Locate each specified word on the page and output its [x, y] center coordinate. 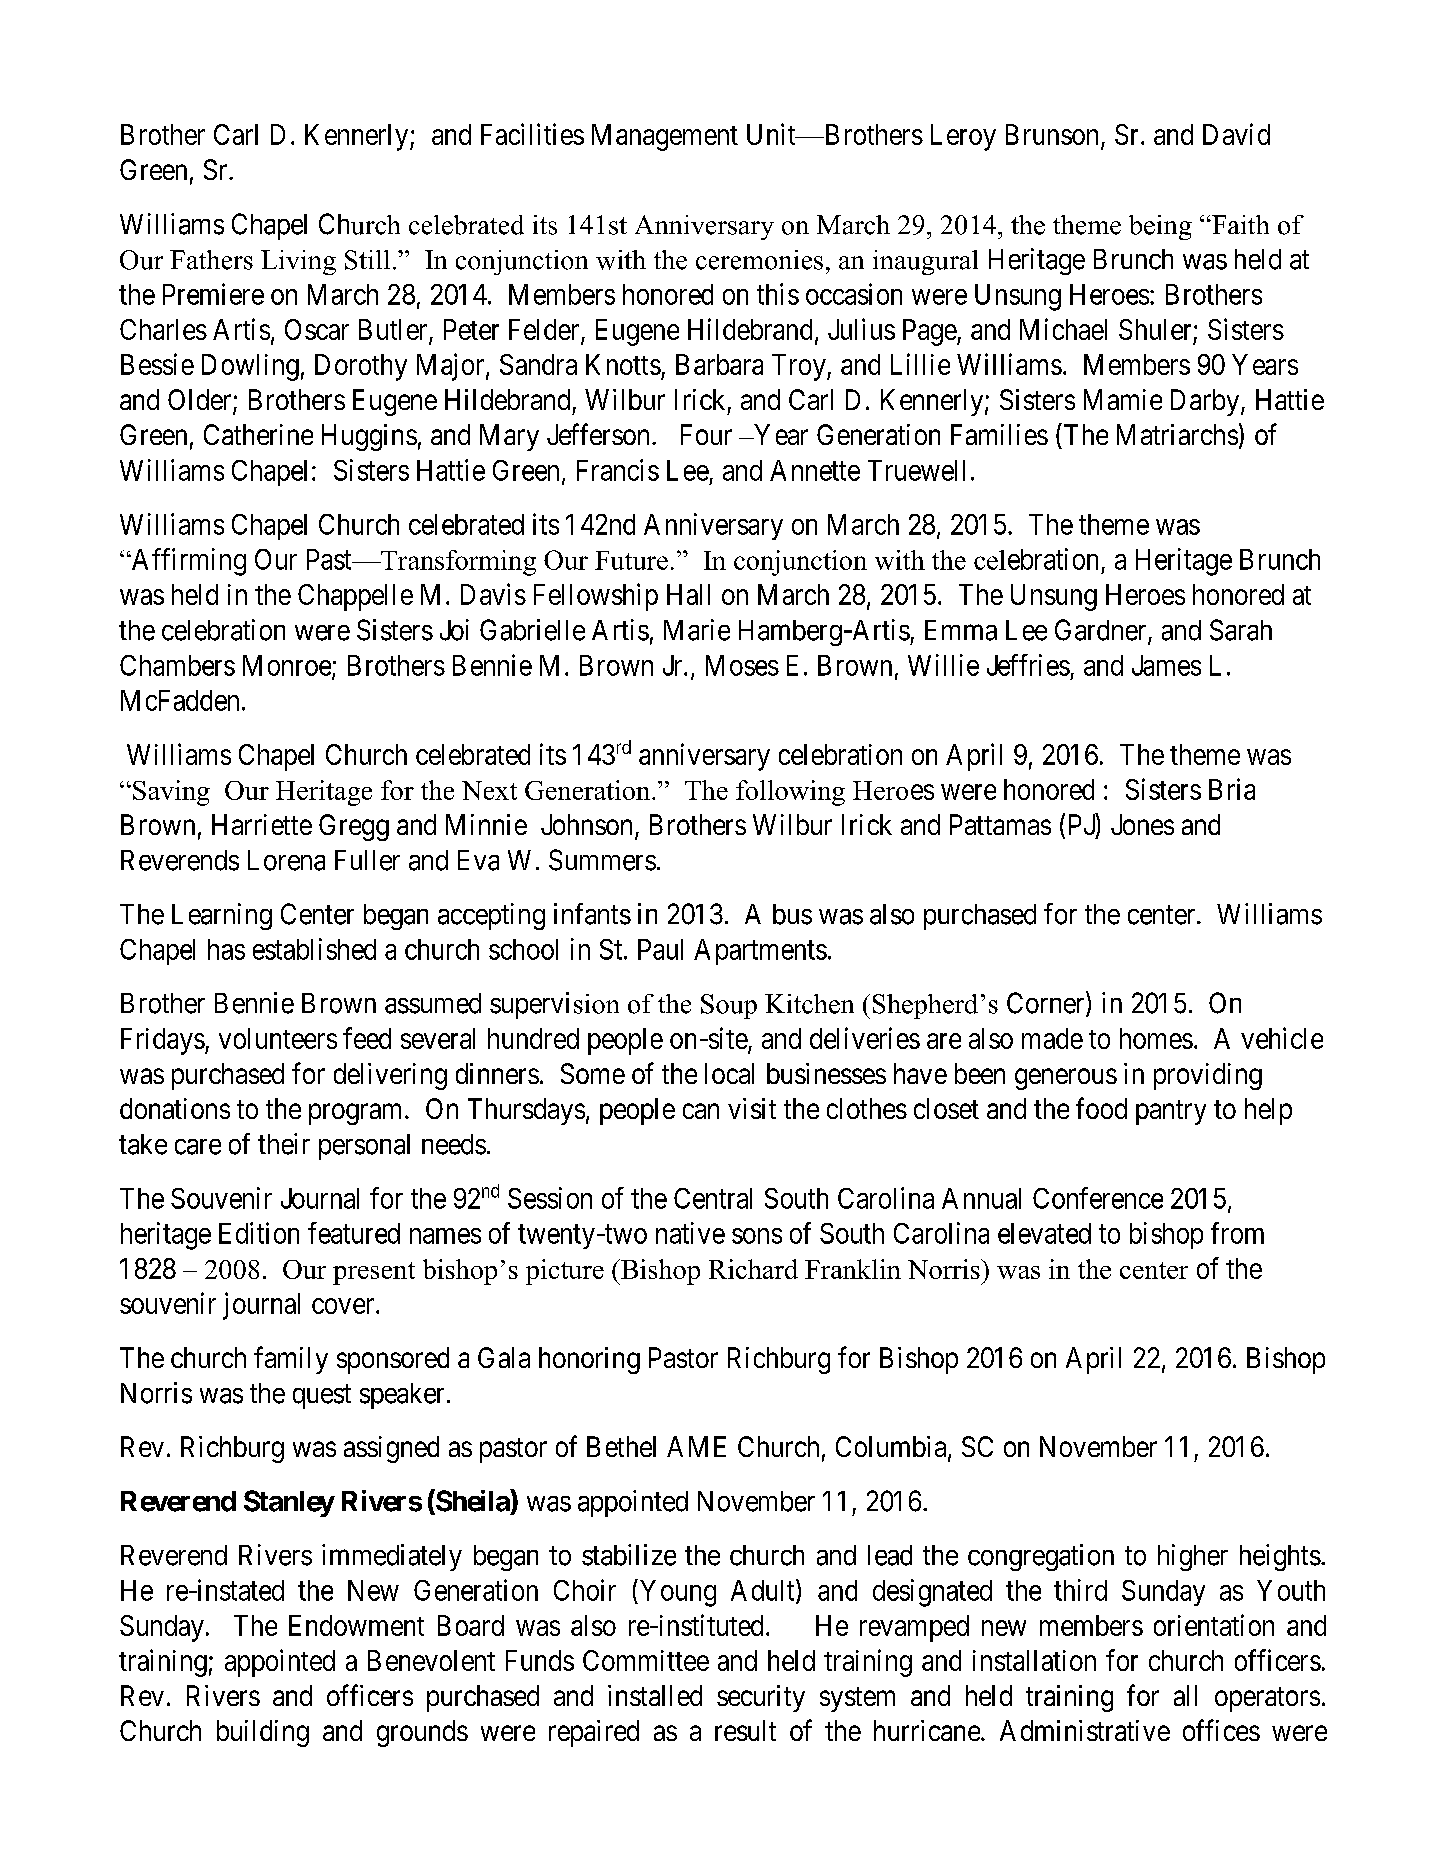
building [263, 1733]
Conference [1098, 1198]
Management [665, 137]
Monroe [288, 666]
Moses [742, 665]
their [284, 1144]
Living [298, 262]
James [1166, 665]
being [1160, 227]
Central [713, 1198]
